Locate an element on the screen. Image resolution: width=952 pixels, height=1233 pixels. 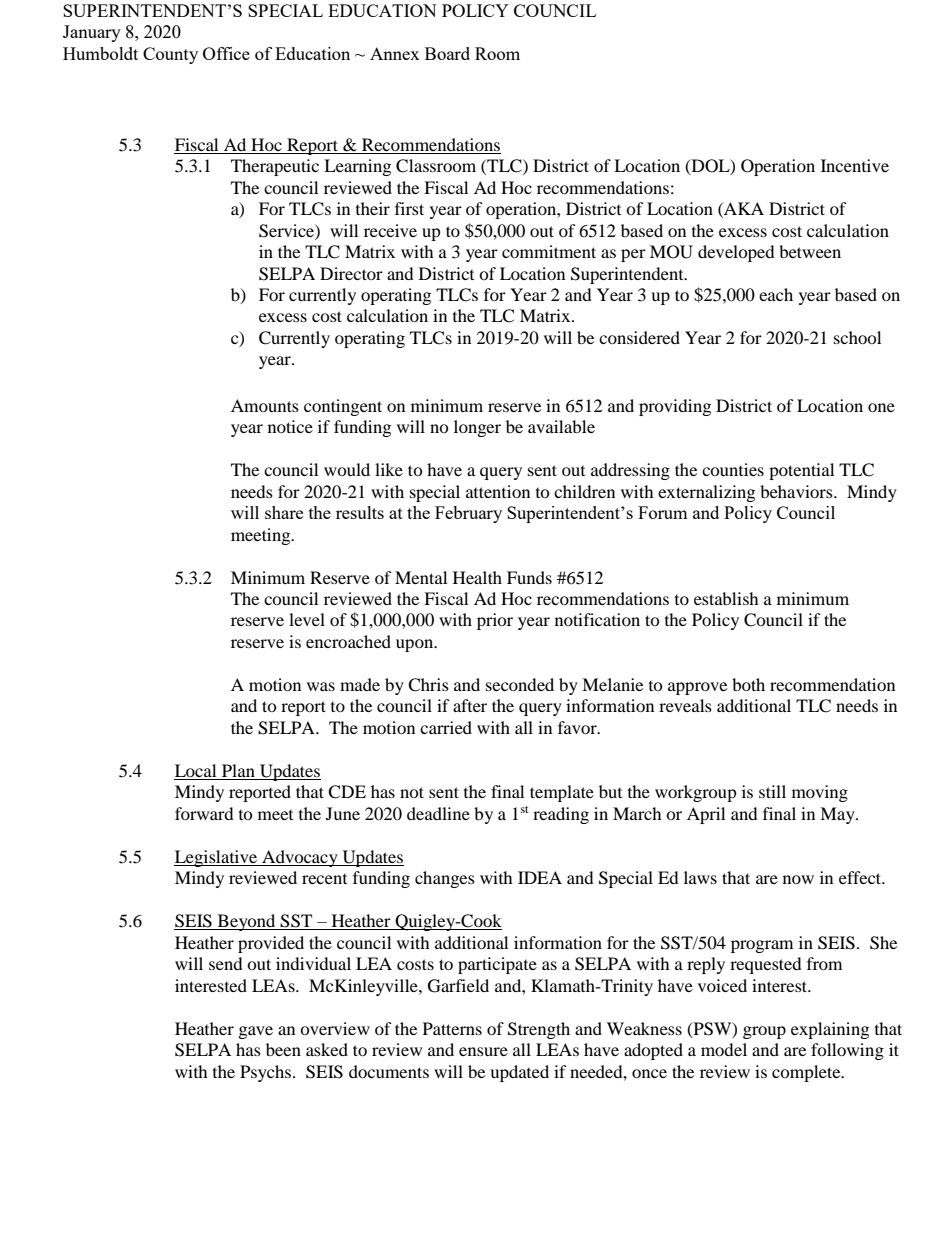
Amounts is located at coordinates (265, 405).
